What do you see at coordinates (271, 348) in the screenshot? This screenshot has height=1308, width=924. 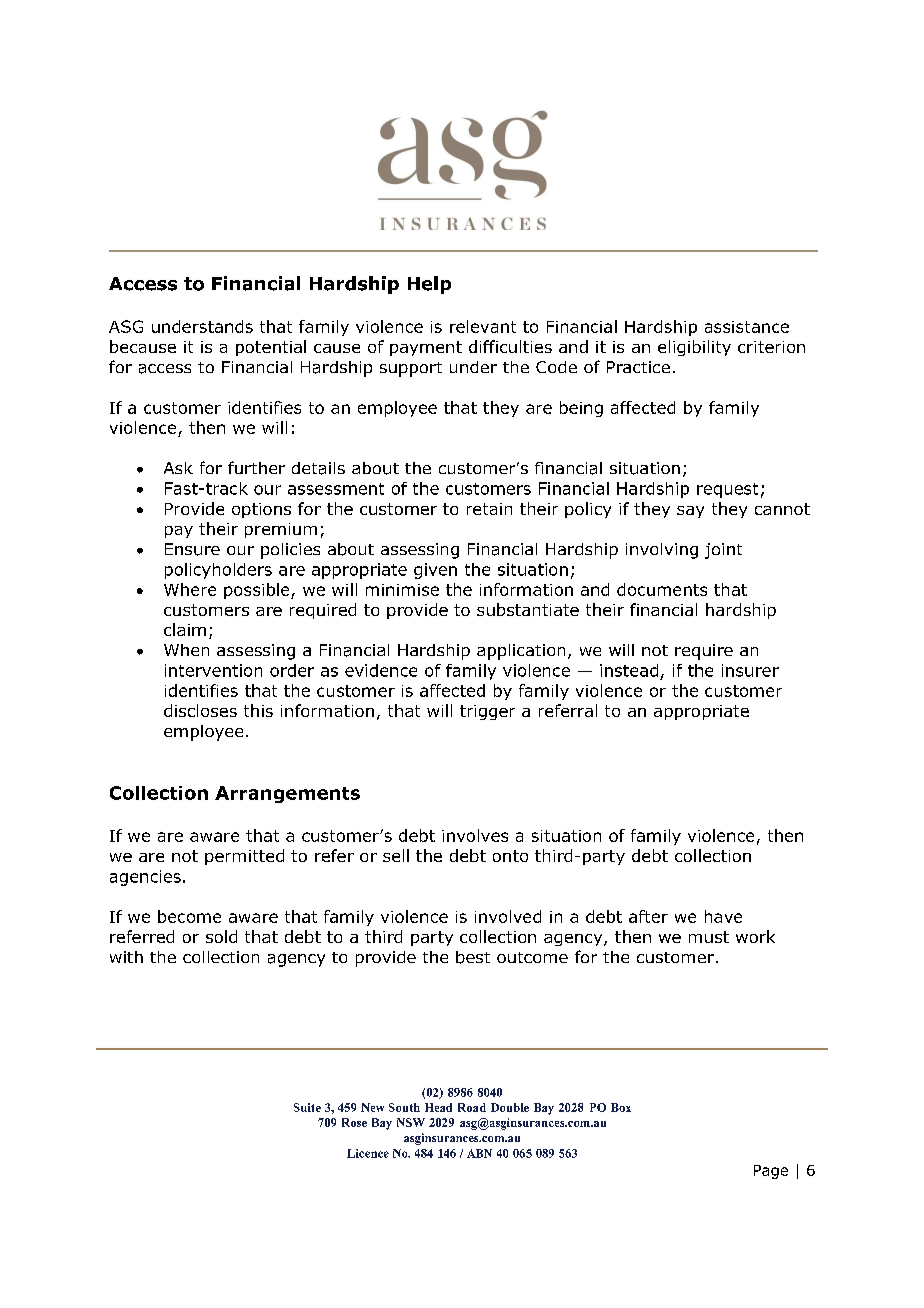 I see `potential` at bounding box center [271, 348].
